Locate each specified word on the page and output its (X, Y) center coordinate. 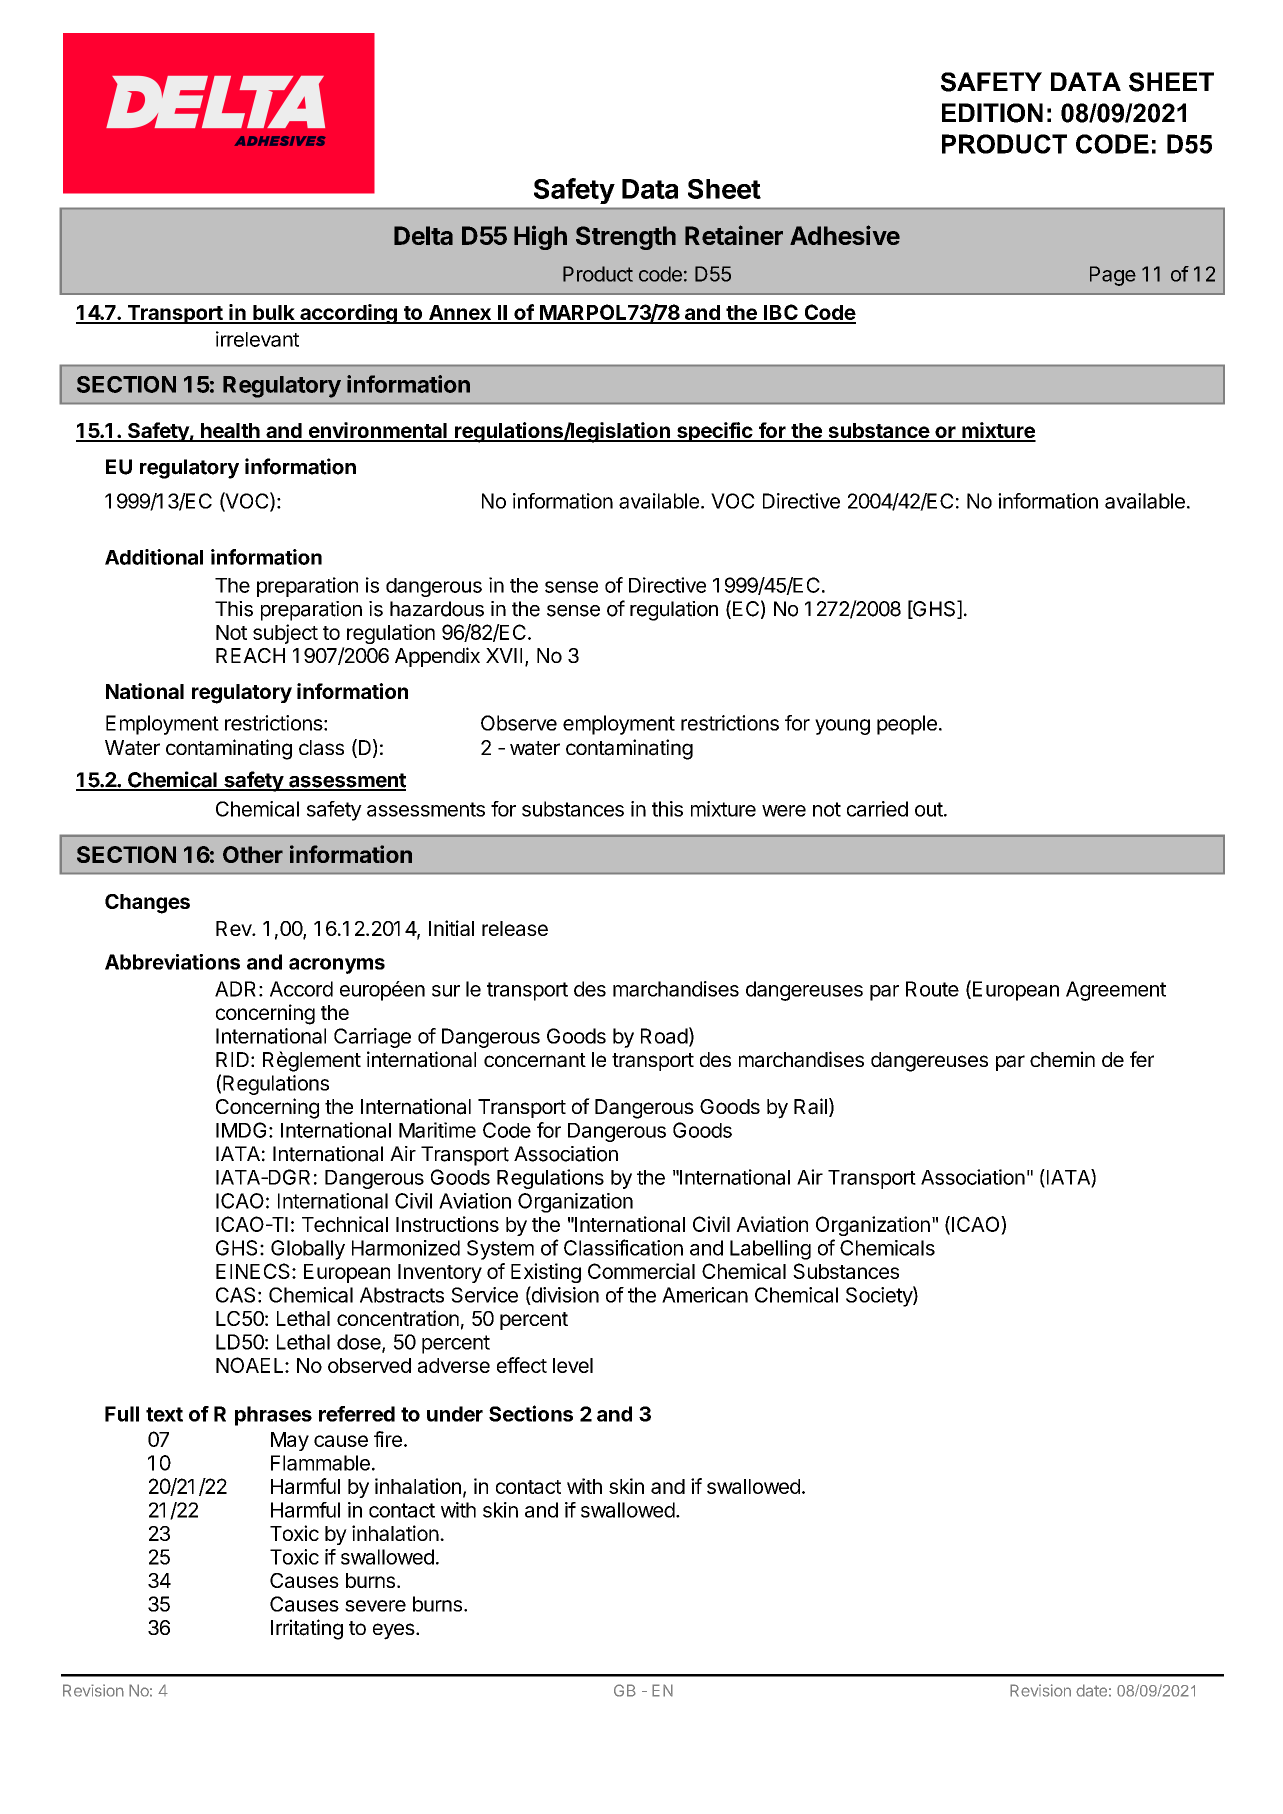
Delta (423, 235)
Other (253, 854)
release (515, 928)
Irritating (307, 1629)
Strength (626, 238)
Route (932, 989)
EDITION (992, 113)
